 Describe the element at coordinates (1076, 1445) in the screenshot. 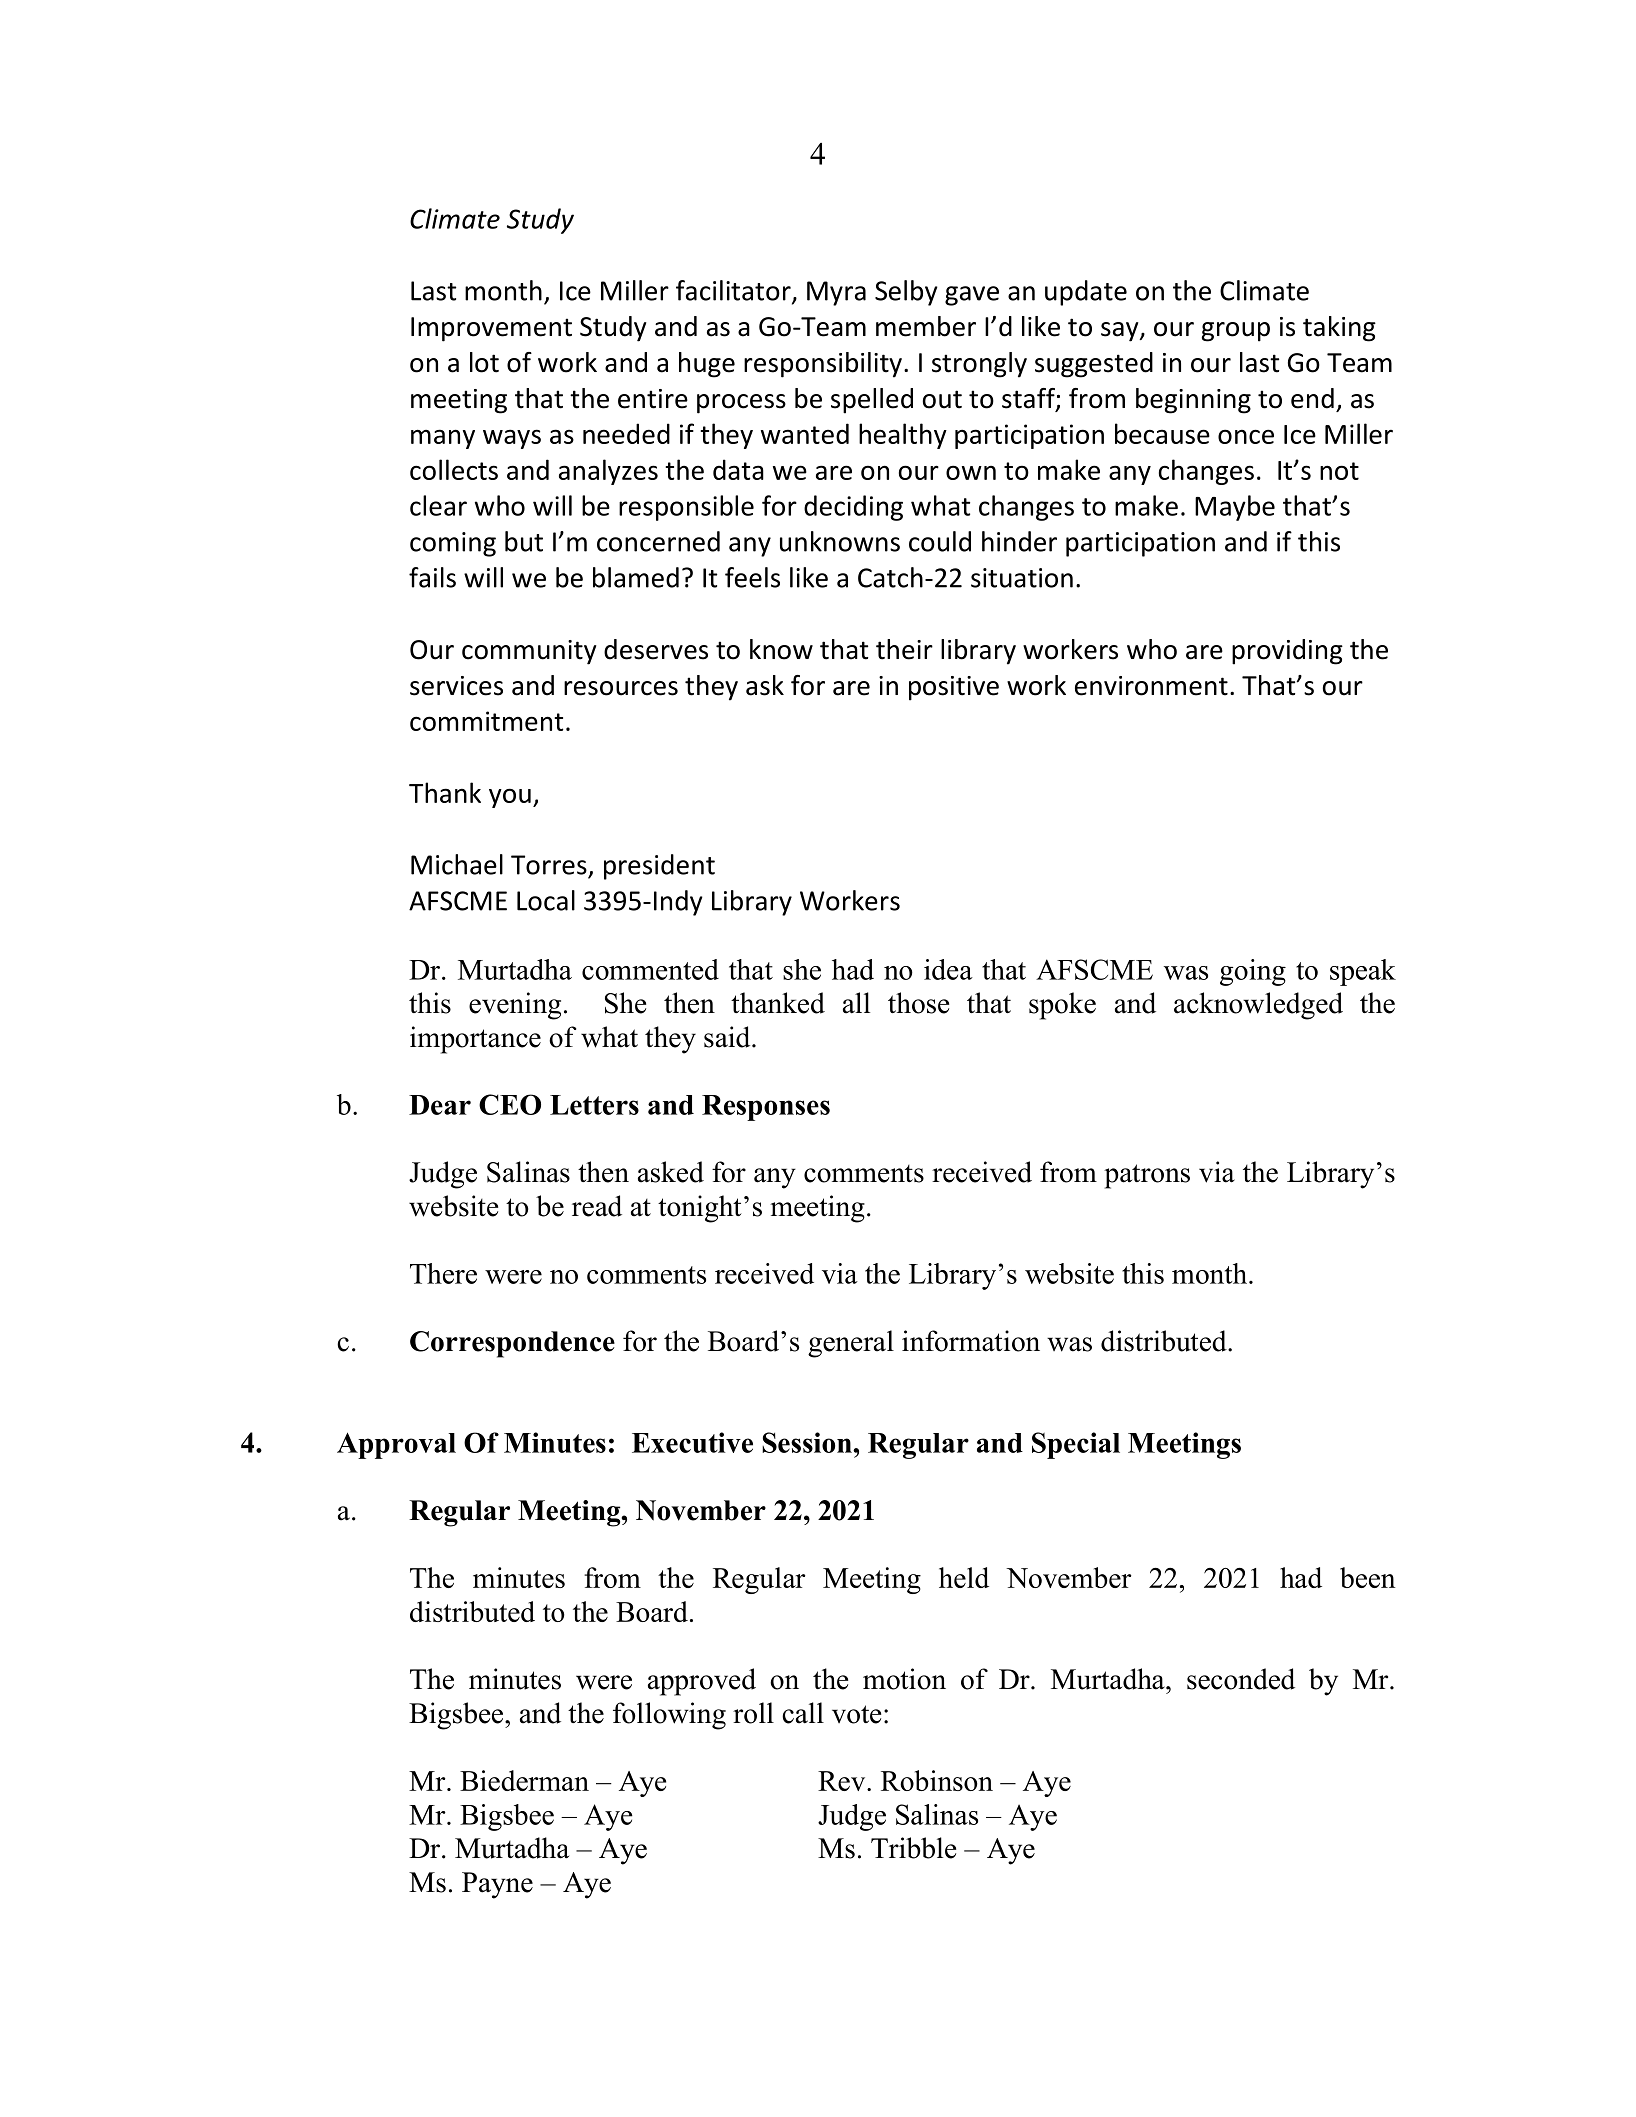

I see `Special` at that location.
